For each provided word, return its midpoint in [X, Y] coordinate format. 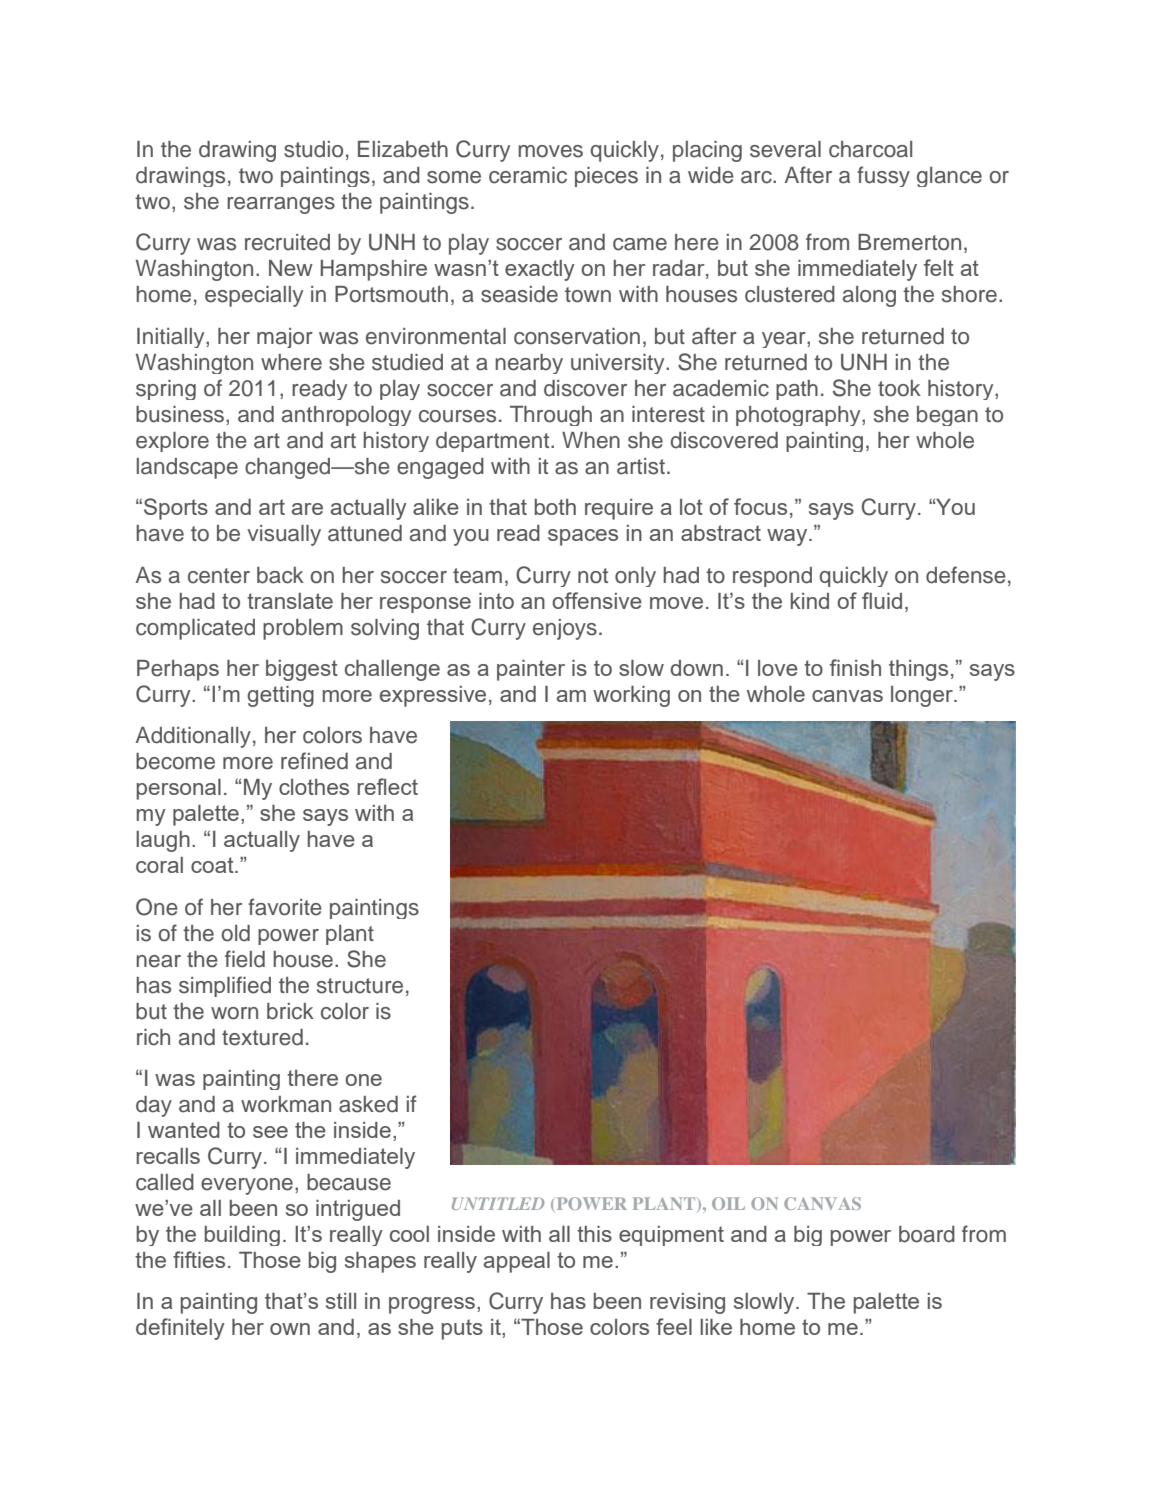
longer [923, 696]
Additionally [193, 737]
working [631, 696]
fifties [199, 1259]
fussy [883, 176]
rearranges [281, 205]
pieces [606, 177]
